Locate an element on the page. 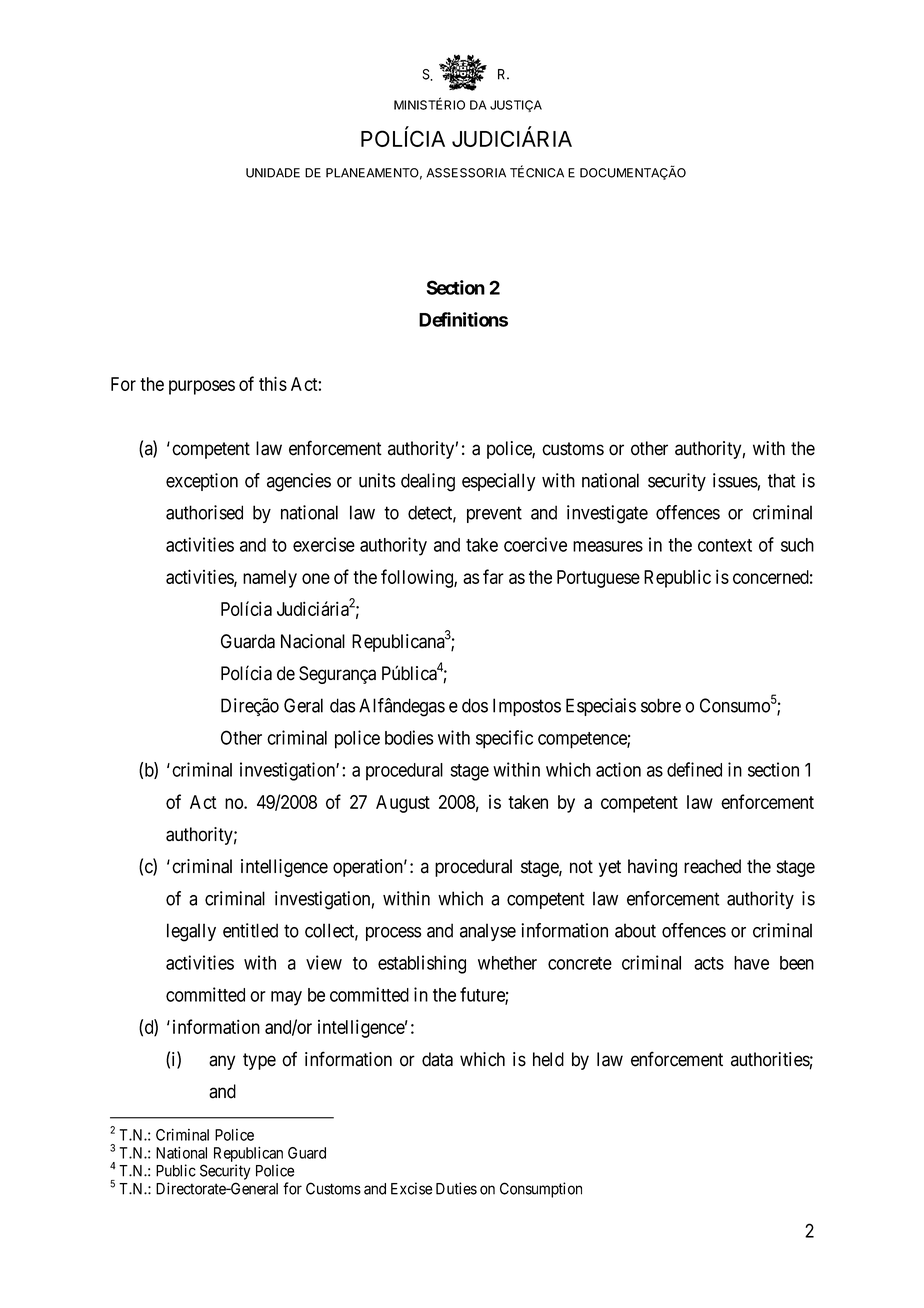 Image resolution: width=924 pixels, height=1308 pixels. analyse is located at coordinates (488, 932).
